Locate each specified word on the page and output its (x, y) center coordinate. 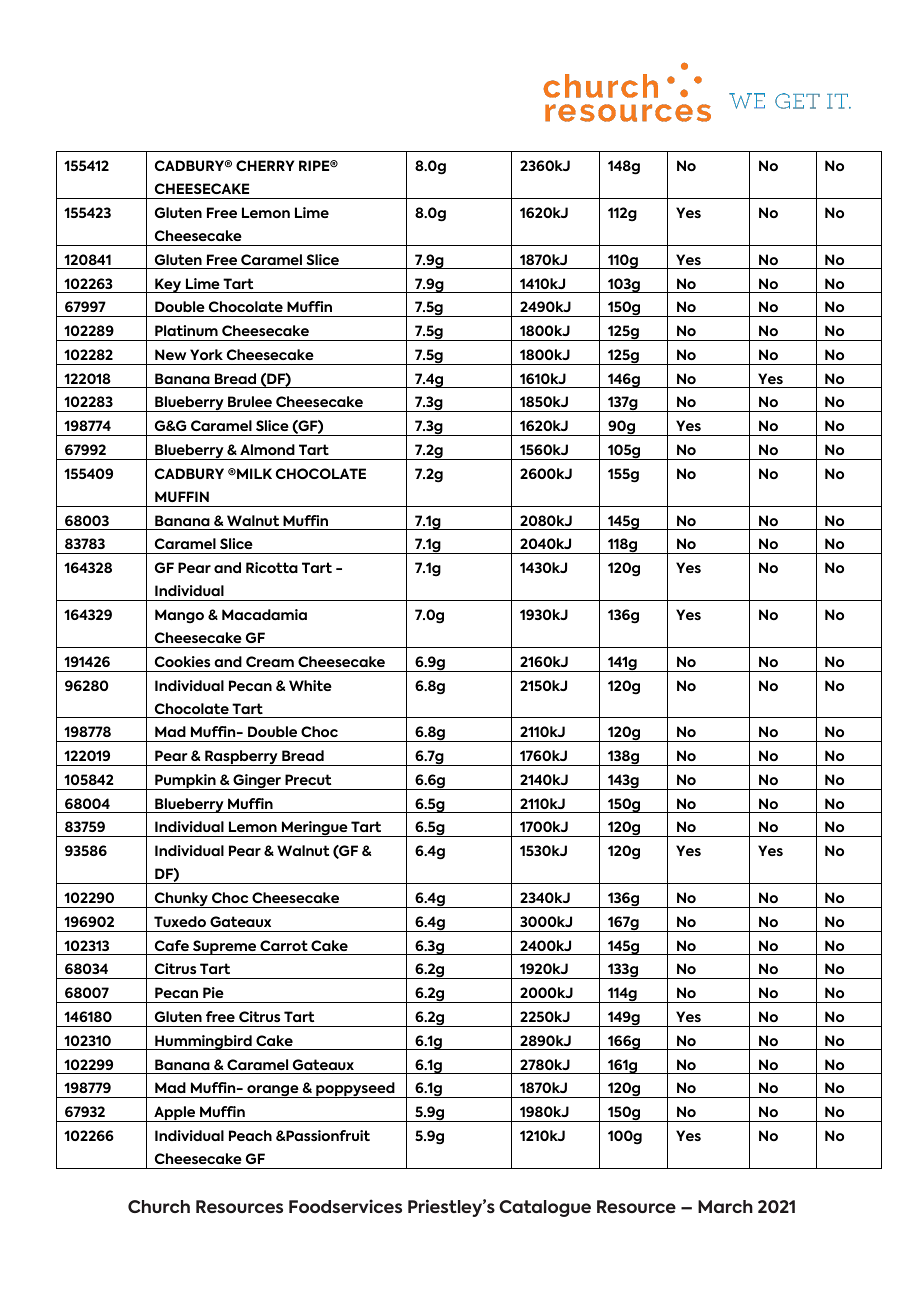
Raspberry (241, 758)
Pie (213, 992)
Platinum (186, 330)
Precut (308, 779)
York (206, 354)
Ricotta (272, 567)
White (310, 685)
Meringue (314, 829)
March (725, 1206)
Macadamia (264, 614)
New (170, 354)
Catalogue (545, 1208)
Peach (250, 1135)
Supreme (225, 947)
